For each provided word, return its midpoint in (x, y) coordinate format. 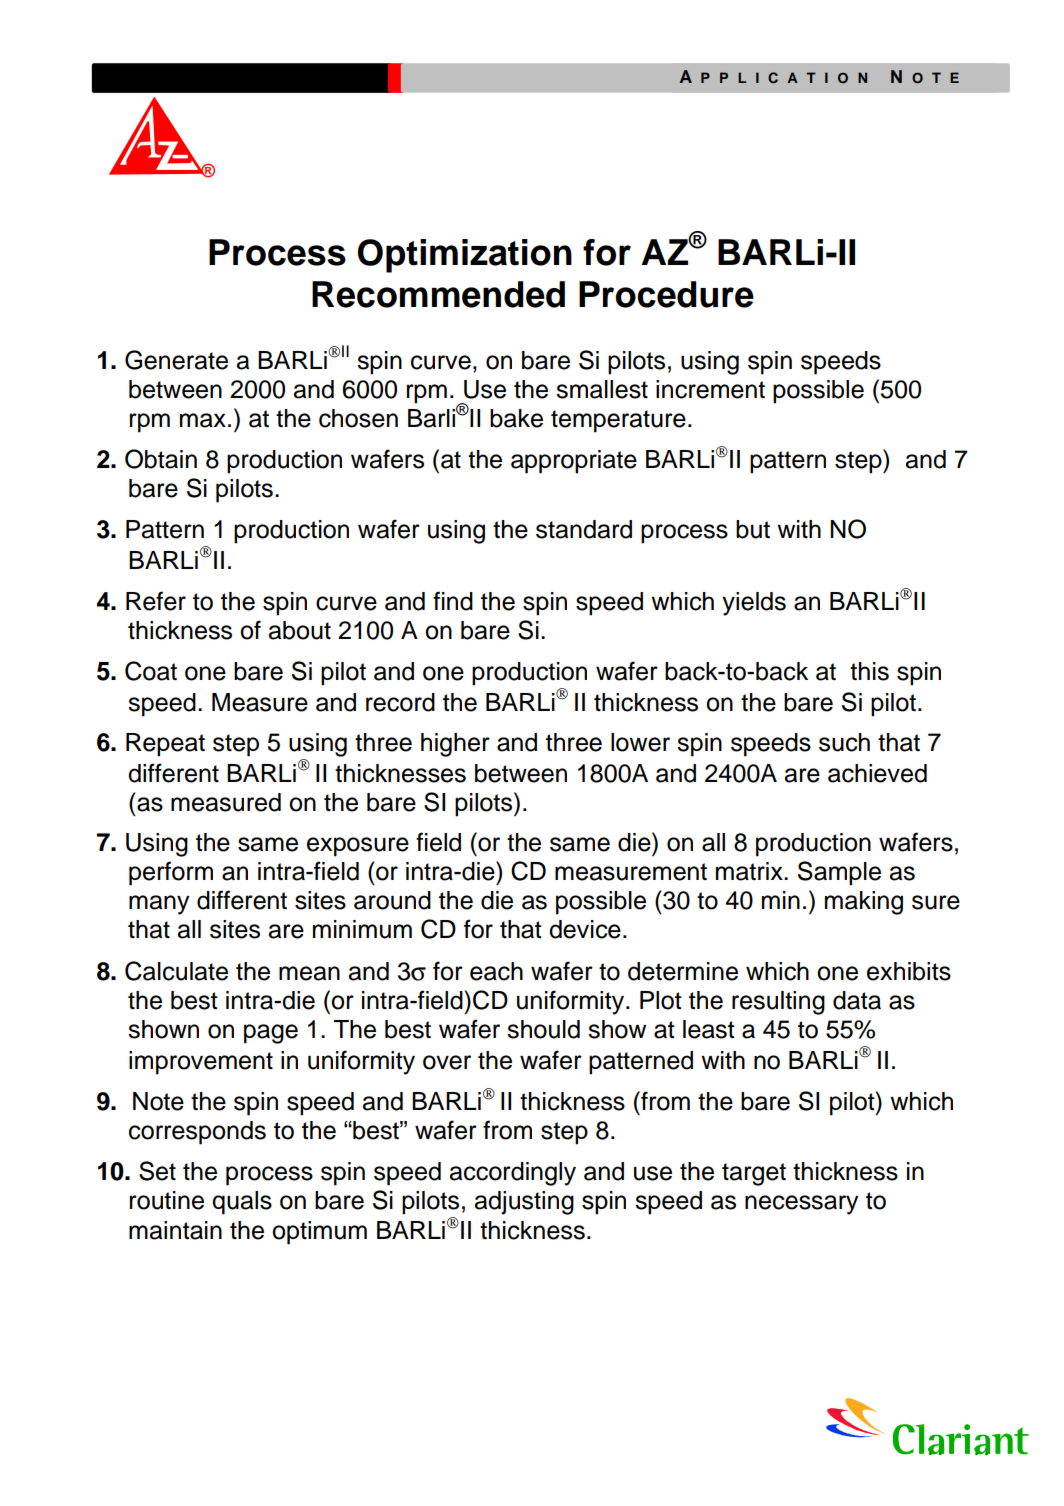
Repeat (165, 745)
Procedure (666, 294)
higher (455, 745)
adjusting (524, 1203)
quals (242, 1203)
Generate (176, 360)
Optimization (464, 256)
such (844, 742)
